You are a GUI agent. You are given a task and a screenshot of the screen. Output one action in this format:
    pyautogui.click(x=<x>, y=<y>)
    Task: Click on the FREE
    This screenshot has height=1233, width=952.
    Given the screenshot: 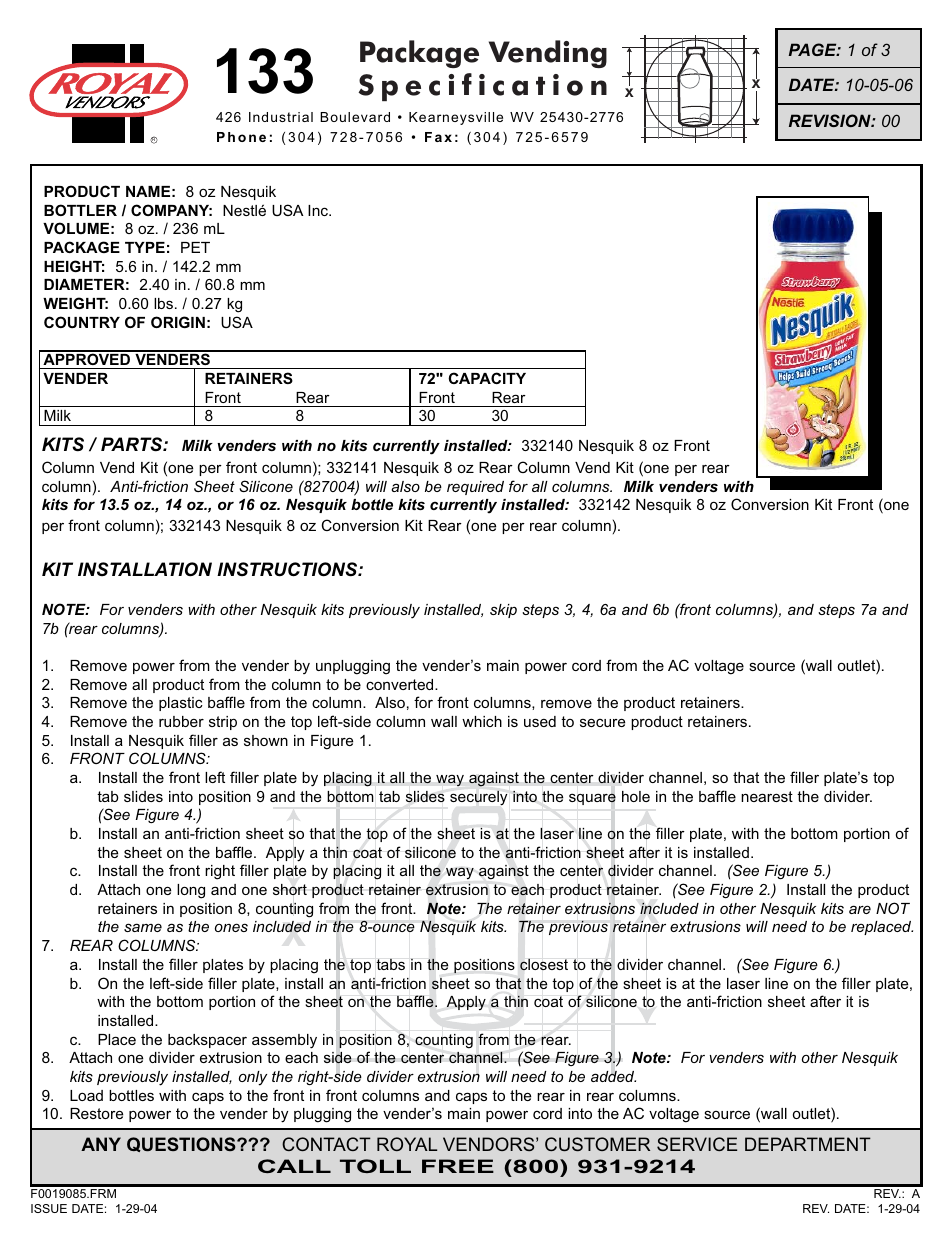 What is the action you would take?
    pyautogui.click(x=458, y=1166)
